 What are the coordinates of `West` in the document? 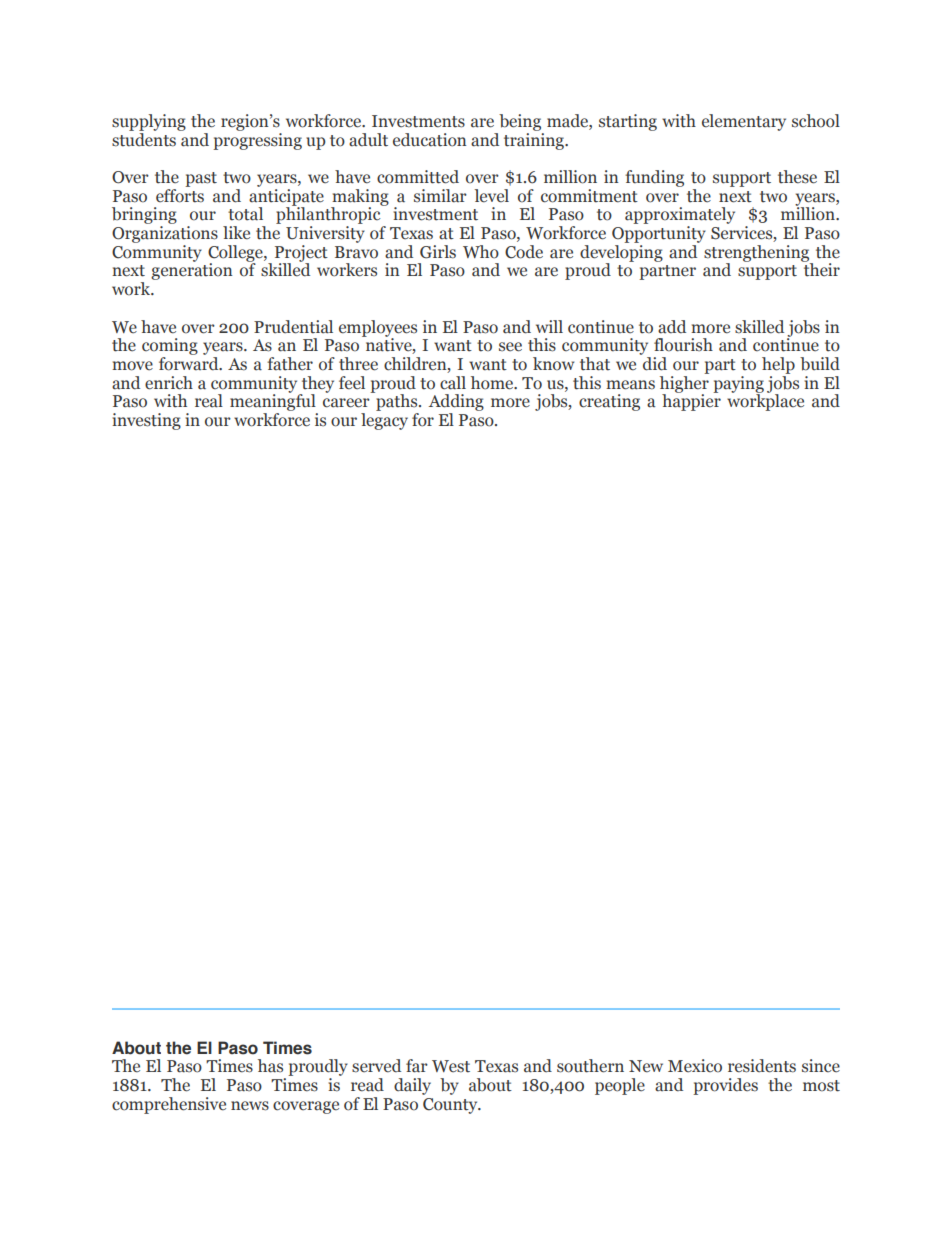 It's located at (451, 1066).
